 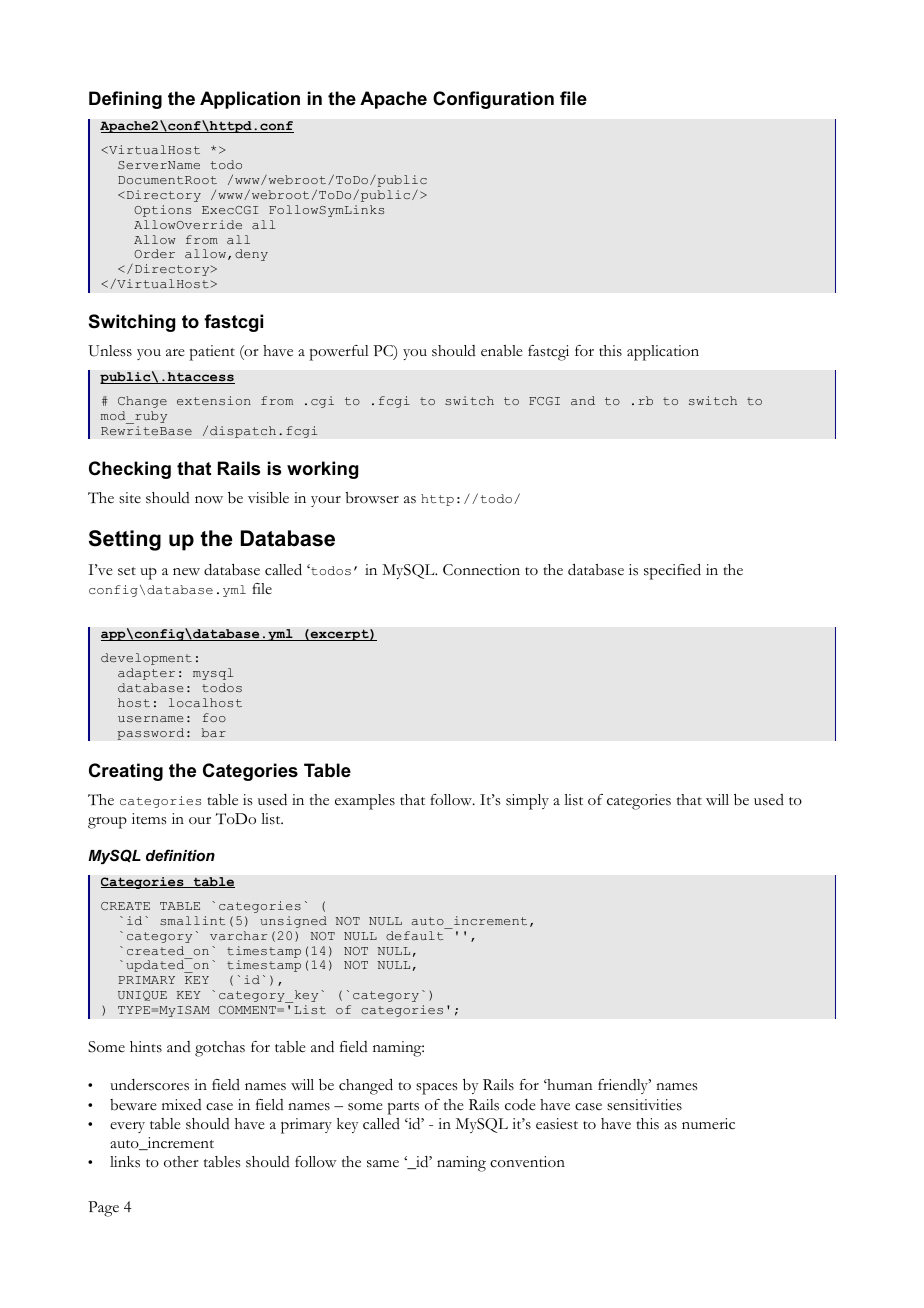 I want to click on enable, so click(x=502, y=351).
